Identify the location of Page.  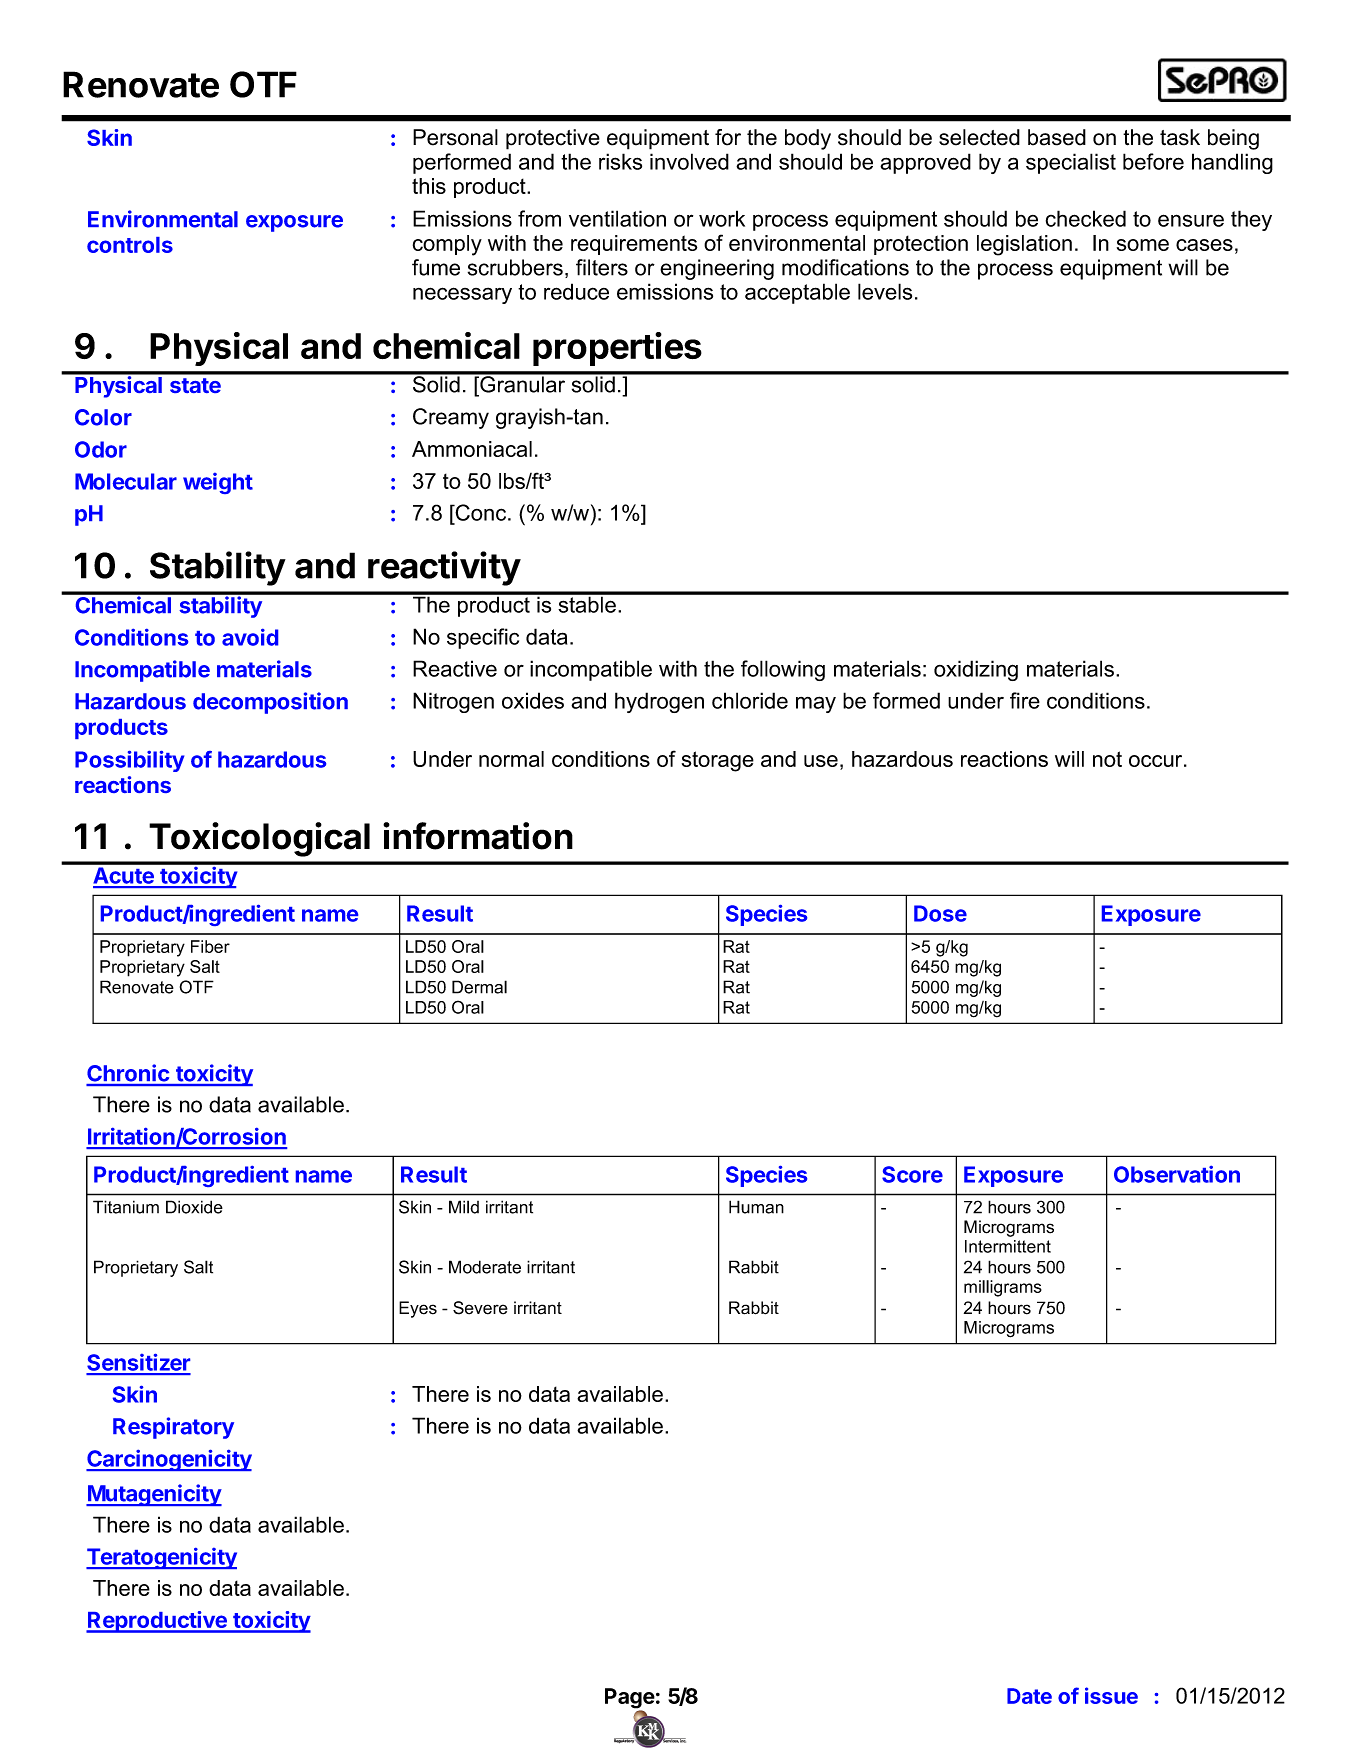
(630, 1699).
